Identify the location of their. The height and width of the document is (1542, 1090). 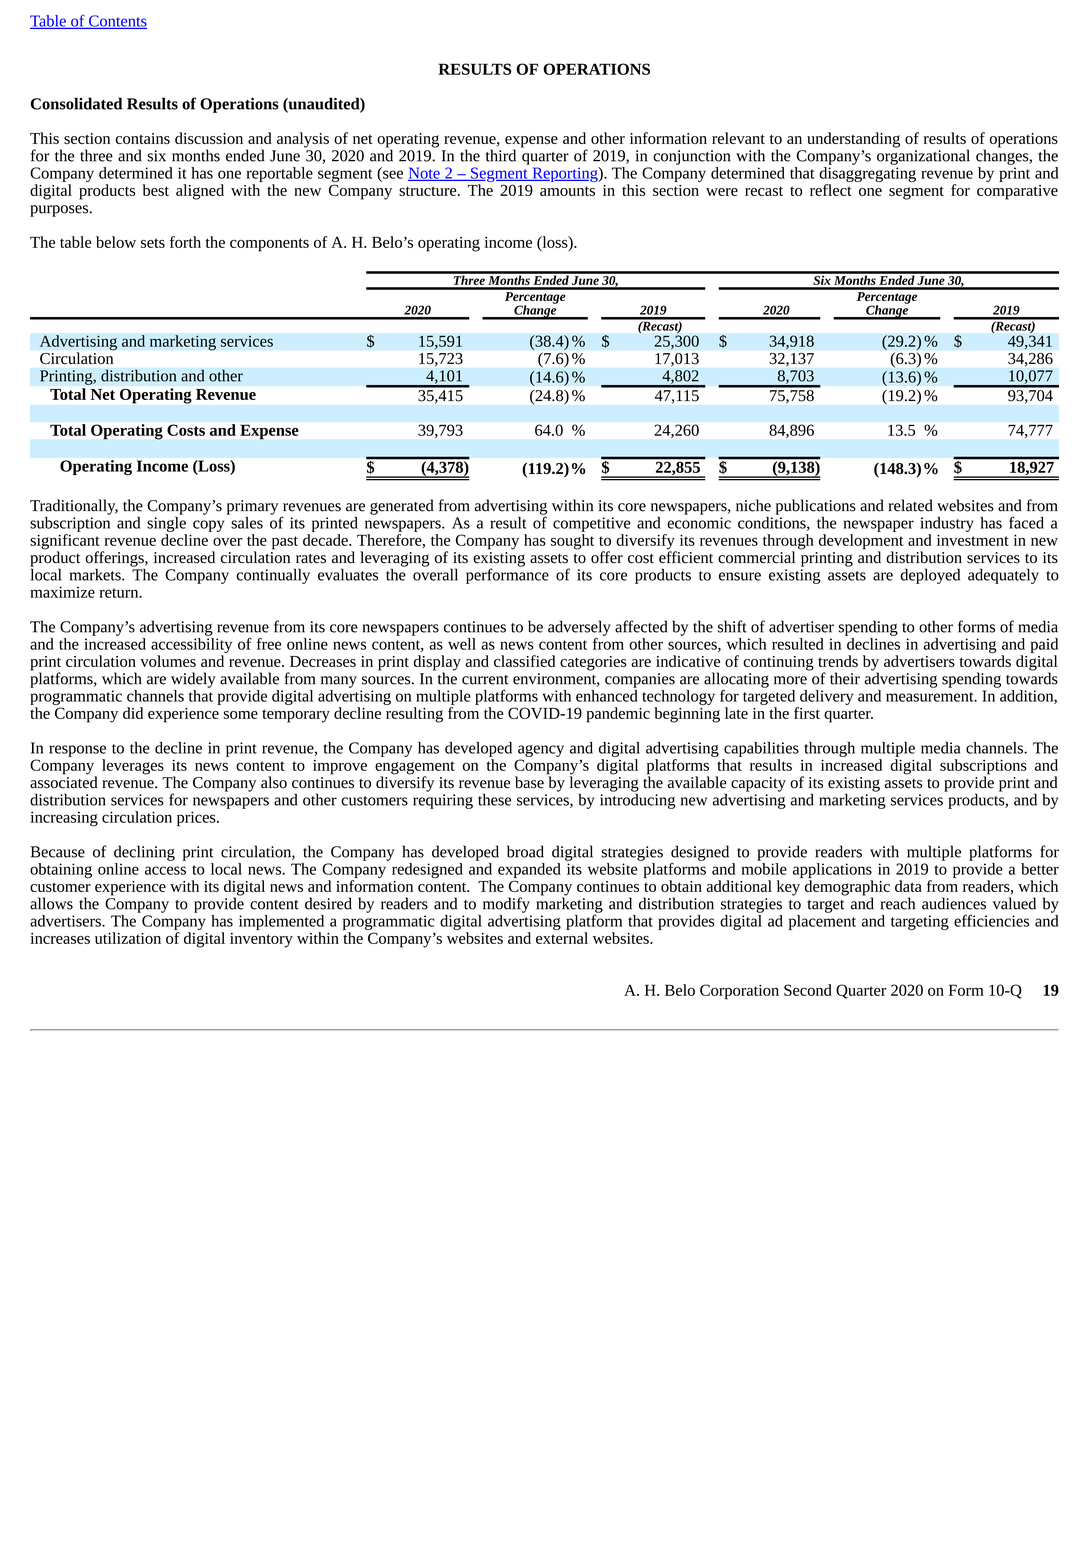
(845, 678).
